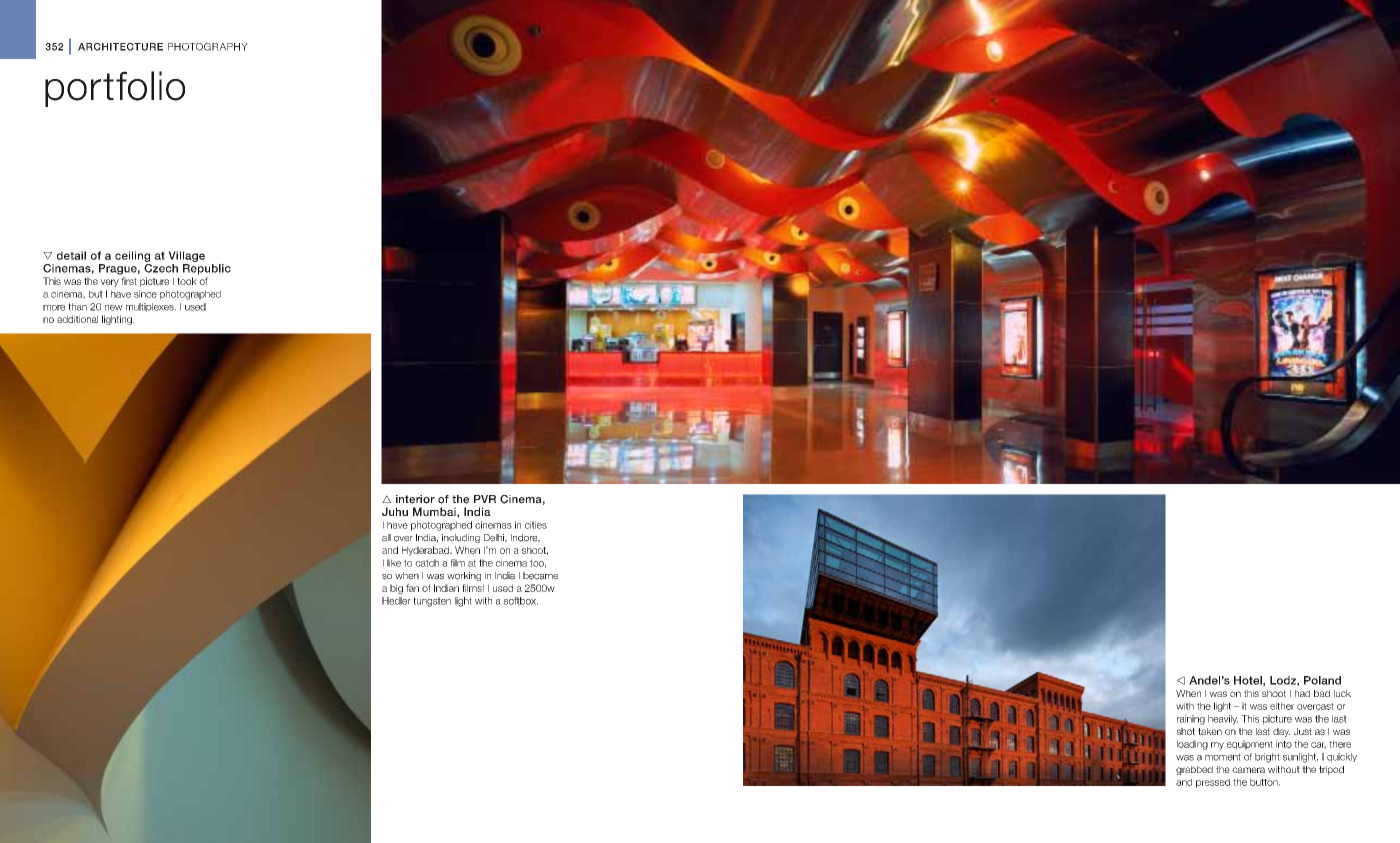 This screenshot has height=843, width=1400. Describe the element at coordinates (187, 281) in the screenshot. I see `took` at that location.
